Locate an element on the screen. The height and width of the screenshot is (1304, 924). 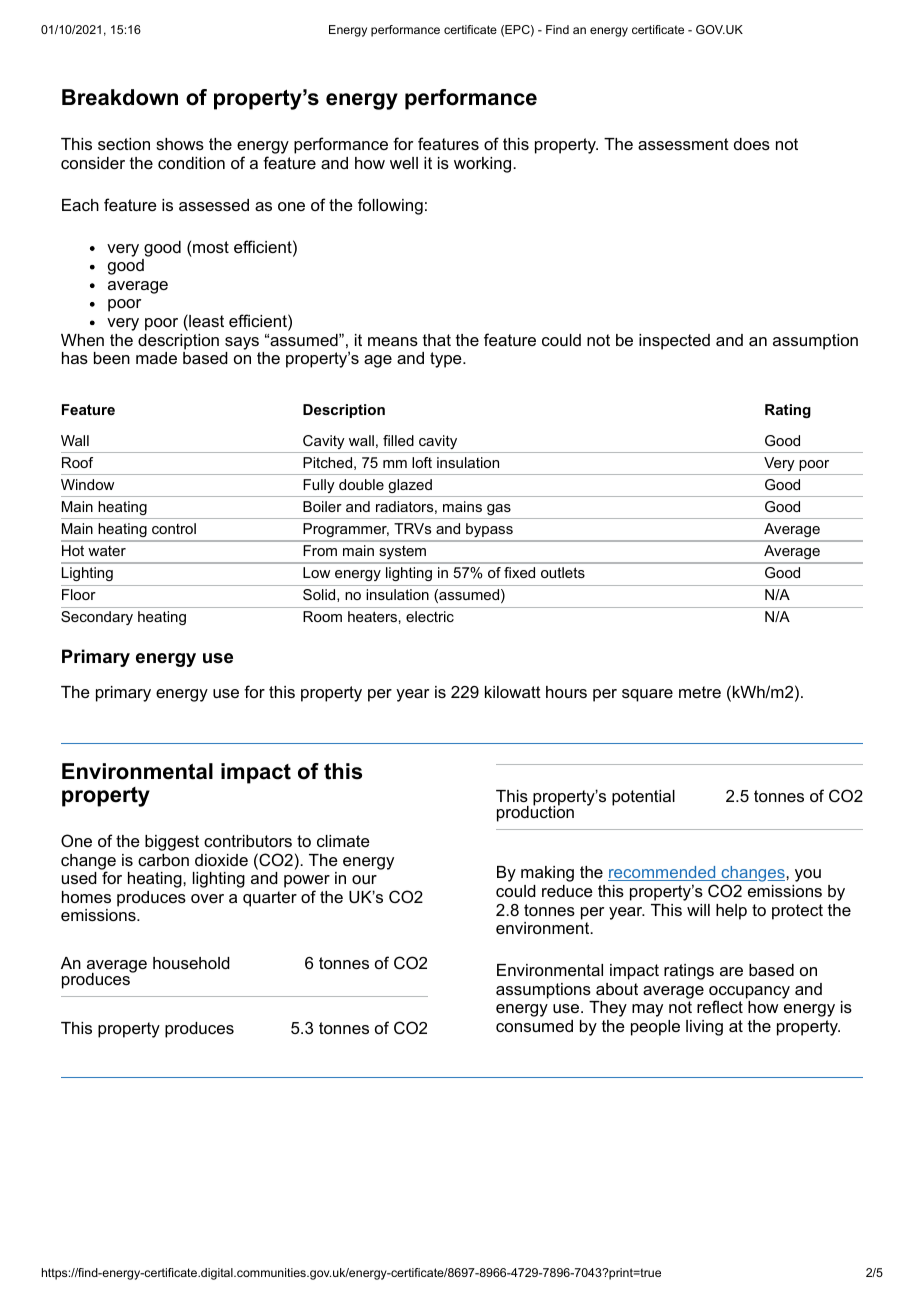
household is located at coordinates (191, 963).
